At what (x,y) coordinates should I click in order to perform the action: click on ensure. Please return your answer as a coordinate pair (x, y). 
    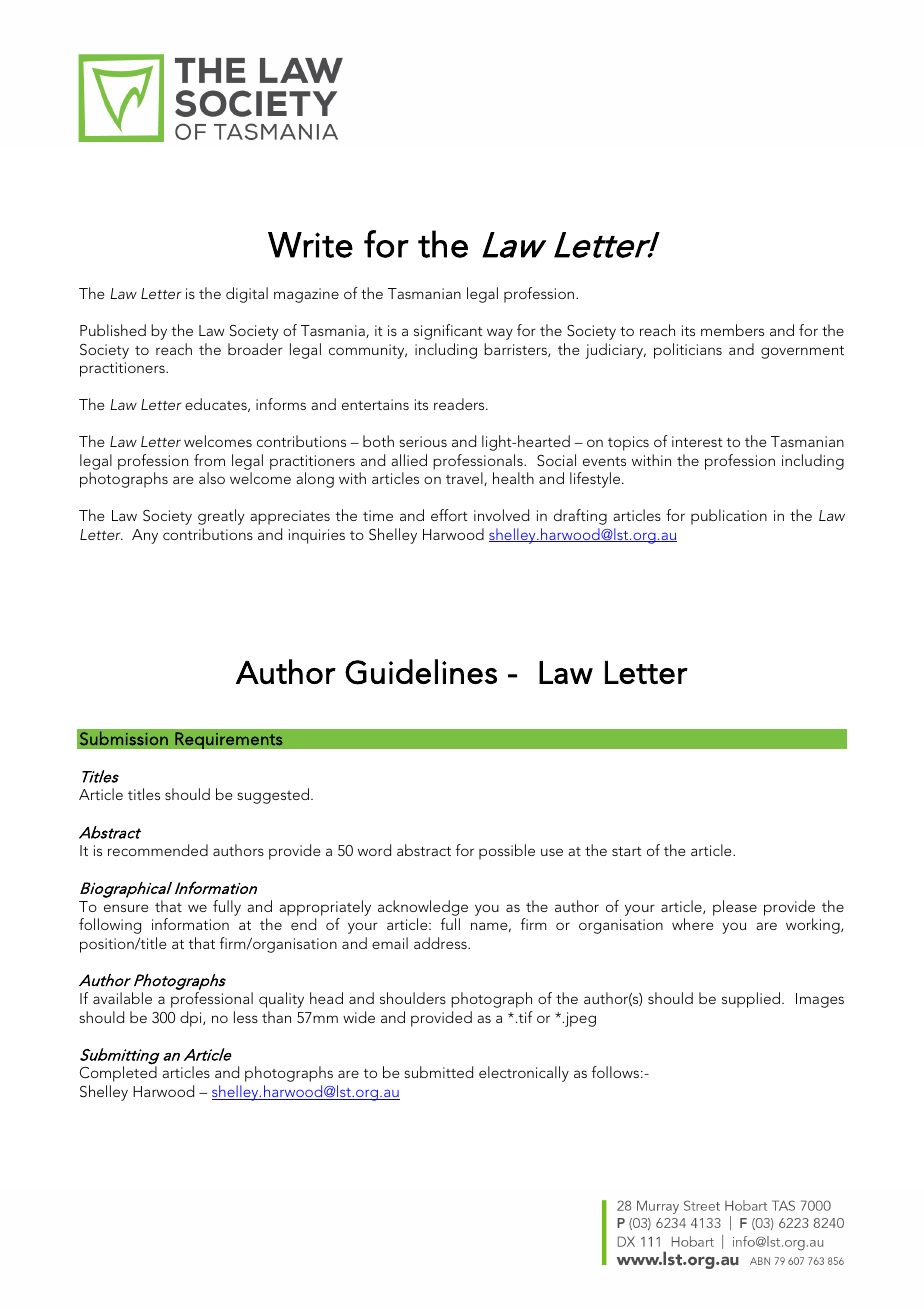
    Looking at the image, I should click on (126, 908).
